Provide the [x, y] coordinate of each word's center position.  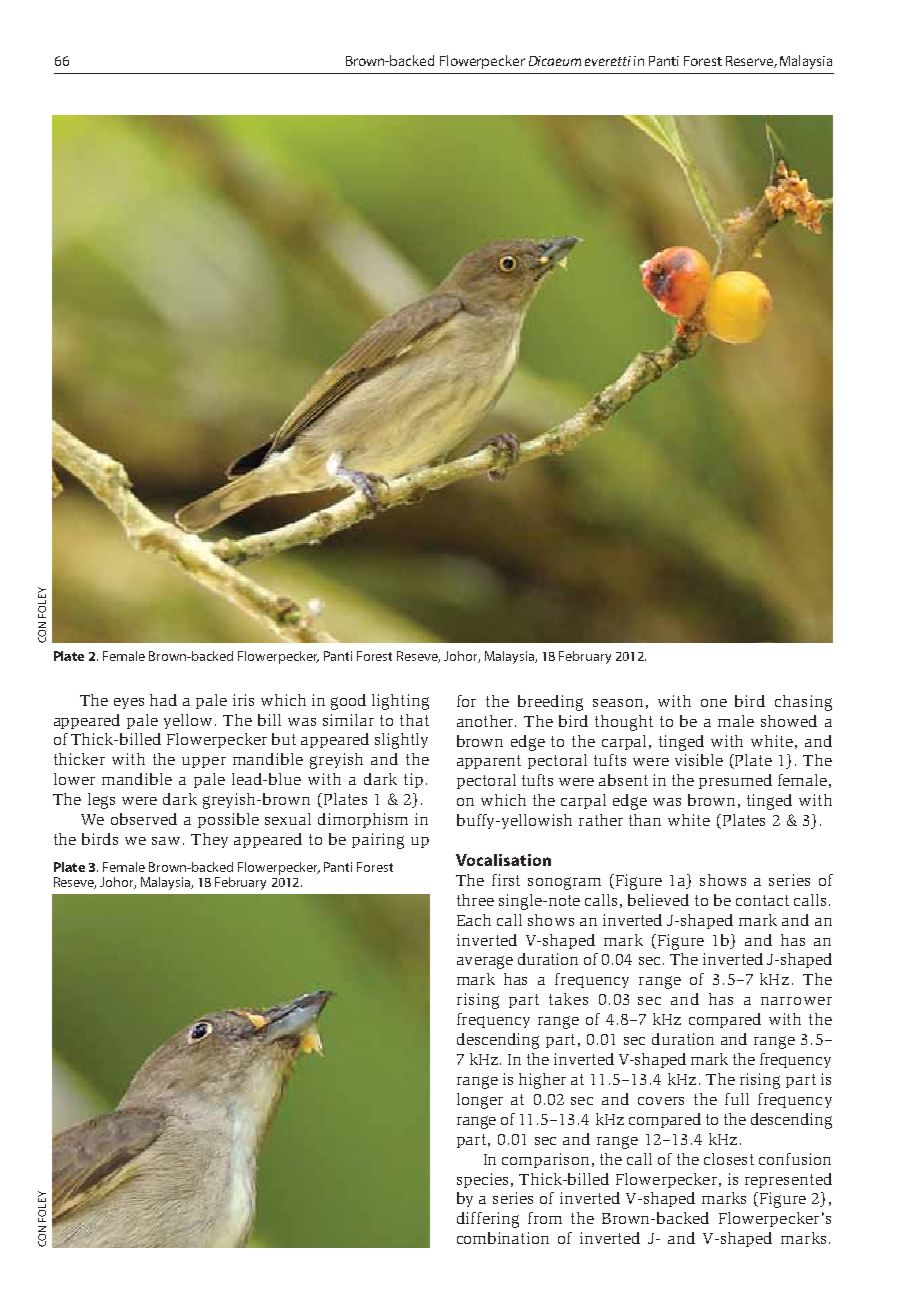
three [475, 900]
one [714, 703]
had [163, 700]
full [737, 1099]
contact [762, 900]
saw [166, 841]
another [486, 721]
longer [480, 1101]
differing [488, 1220]
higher [542, 1081]
